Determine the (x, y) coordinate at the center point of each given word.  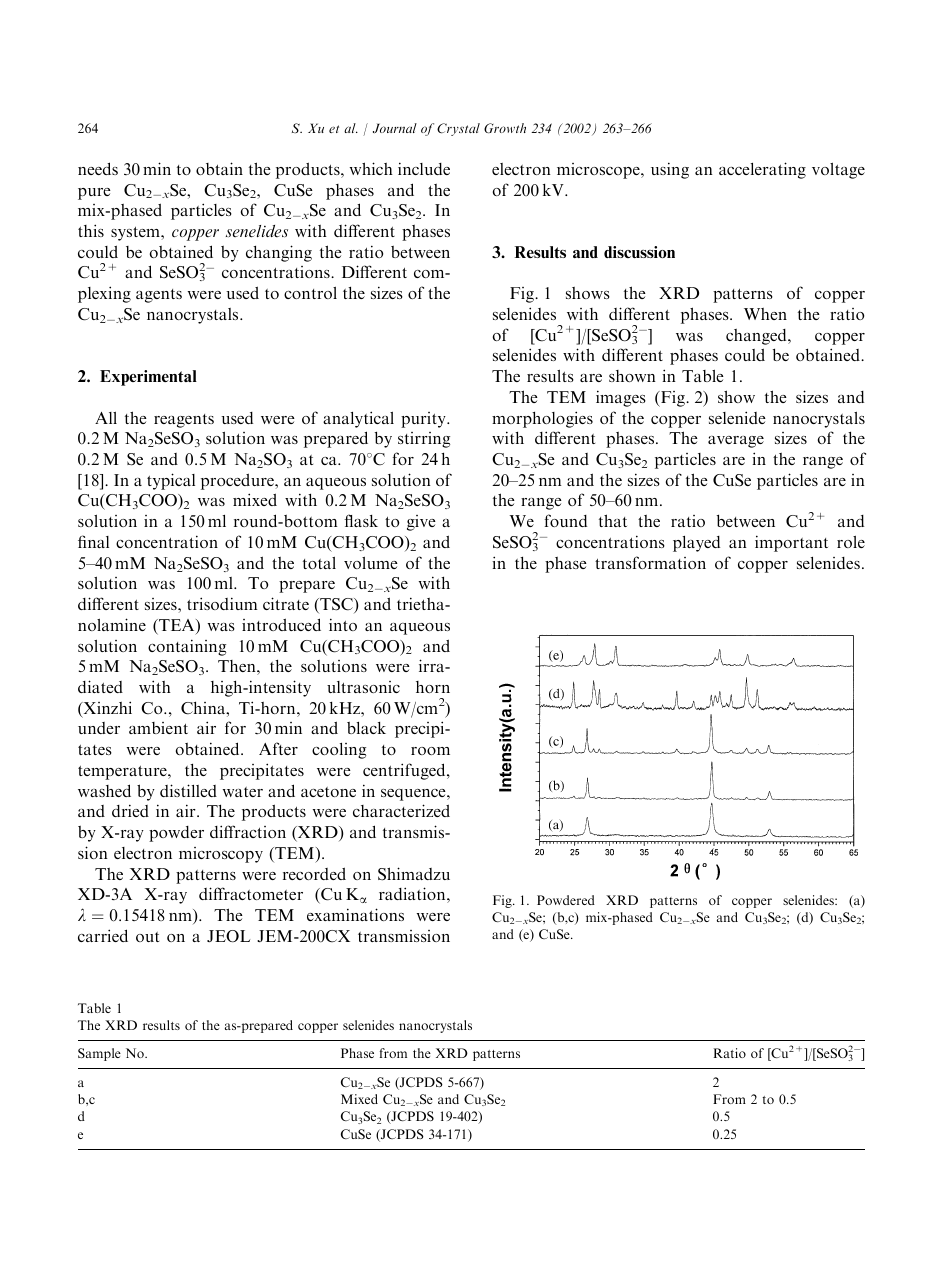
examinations (355, 914)
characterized (401, 810)
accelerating (762, 170)
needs (98, 168)
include (424, 168)
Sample (99, 1054)
